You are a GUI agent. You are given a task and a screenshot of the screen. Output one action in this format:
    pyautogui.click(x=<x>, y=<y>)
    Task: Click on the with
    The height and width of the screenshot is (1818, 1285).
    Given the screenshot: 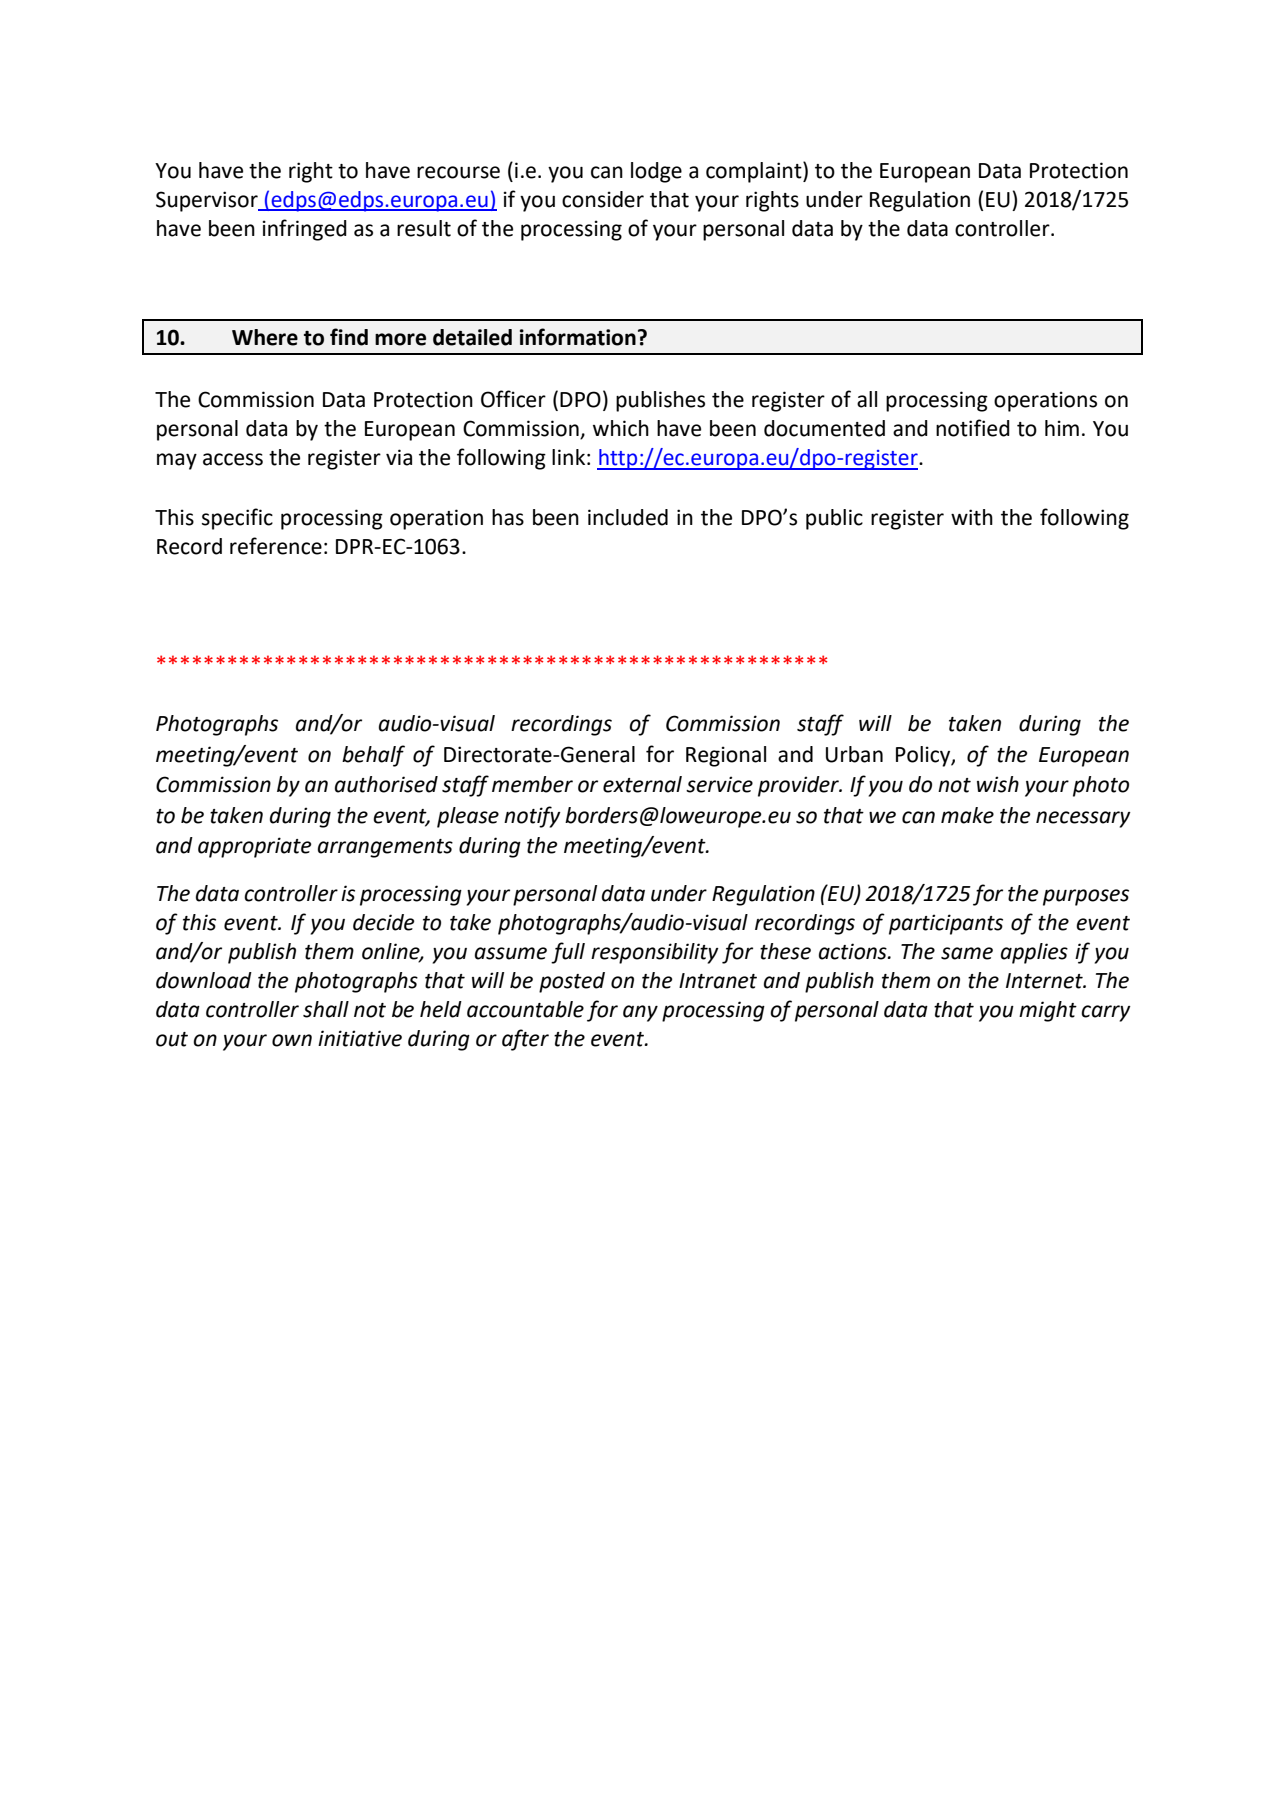 What is the action you would take?
    pyautogui.click(x=972, y=517)
